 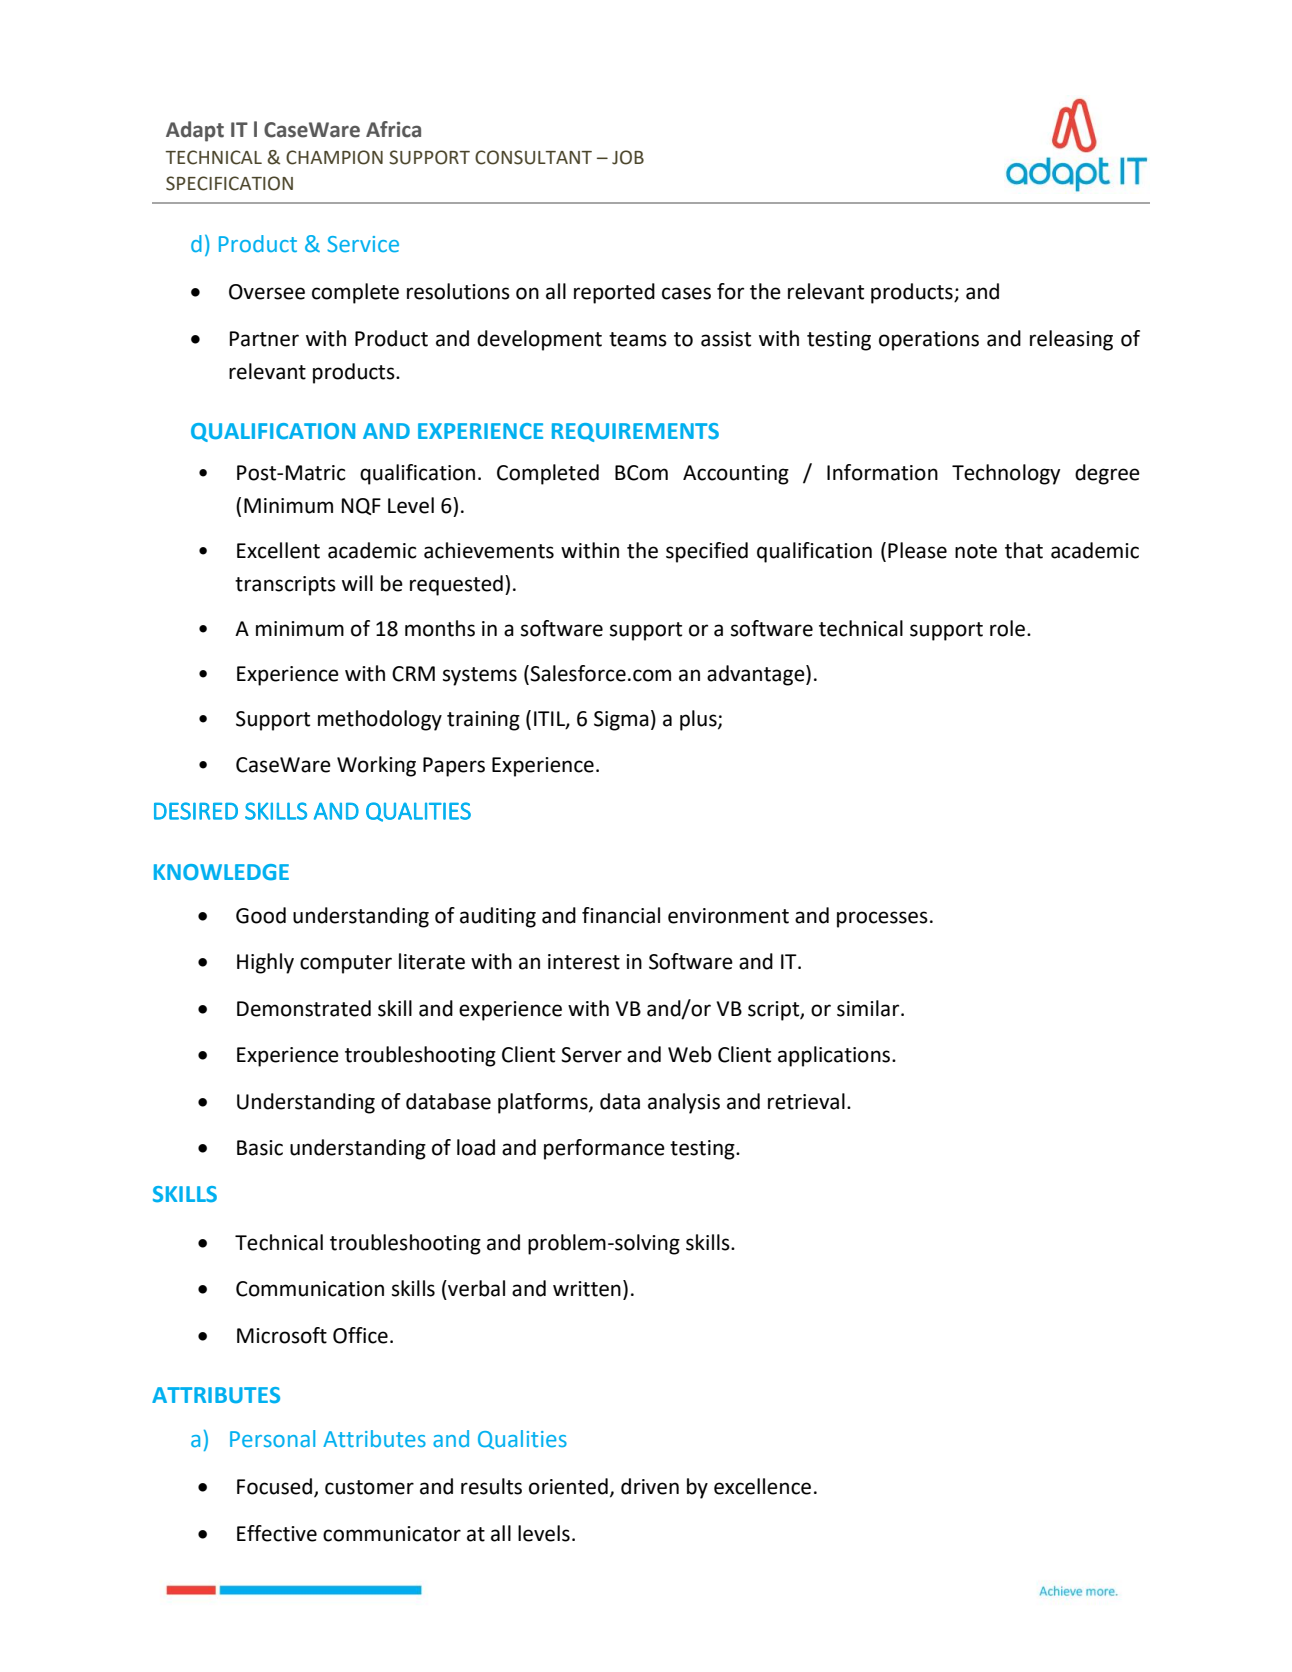 I want to click on financial, so click(x=621, y=915).
